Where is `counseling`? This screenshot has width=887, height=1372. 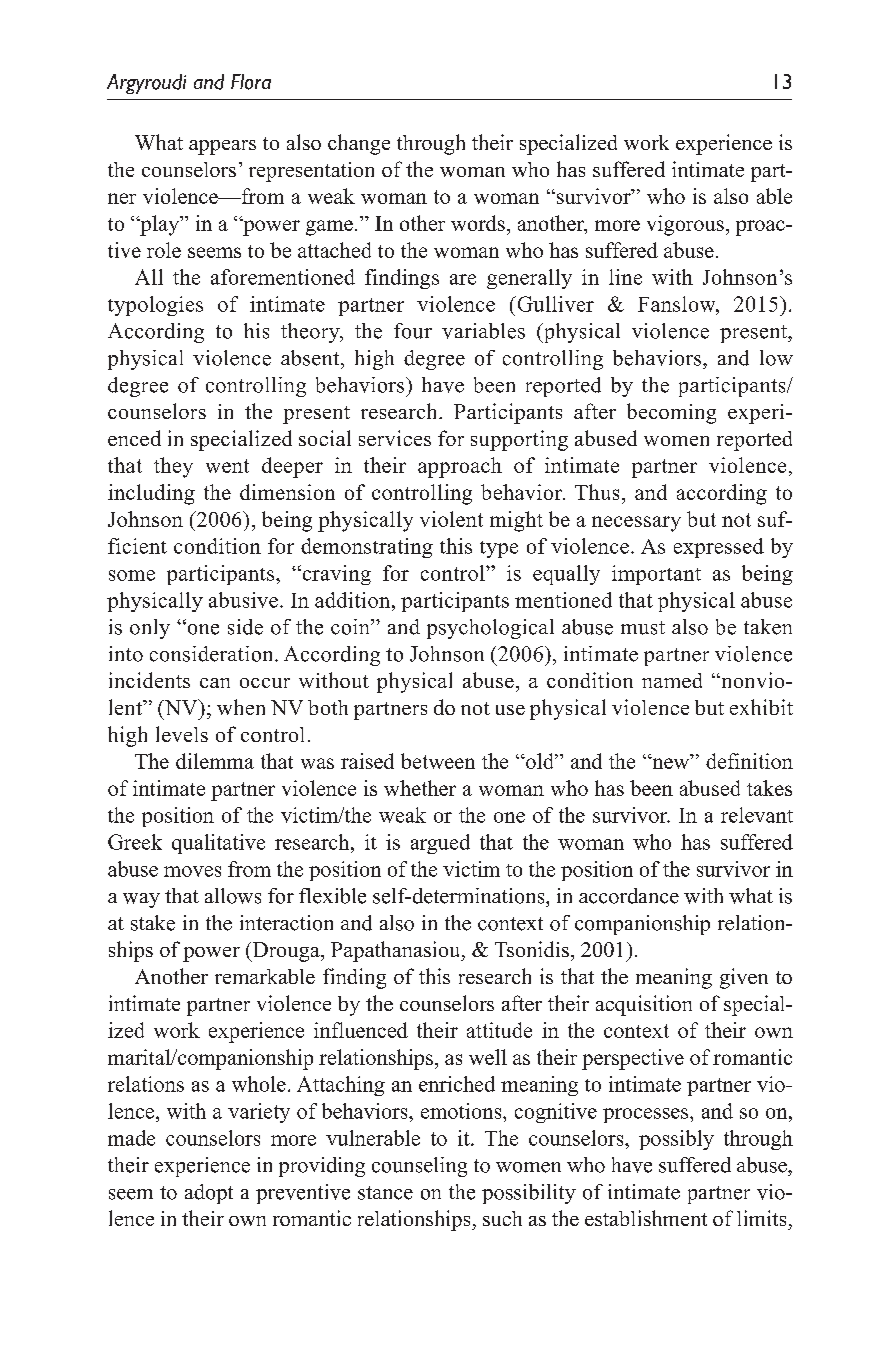
counseling is located at coordinates (419, 1167).
